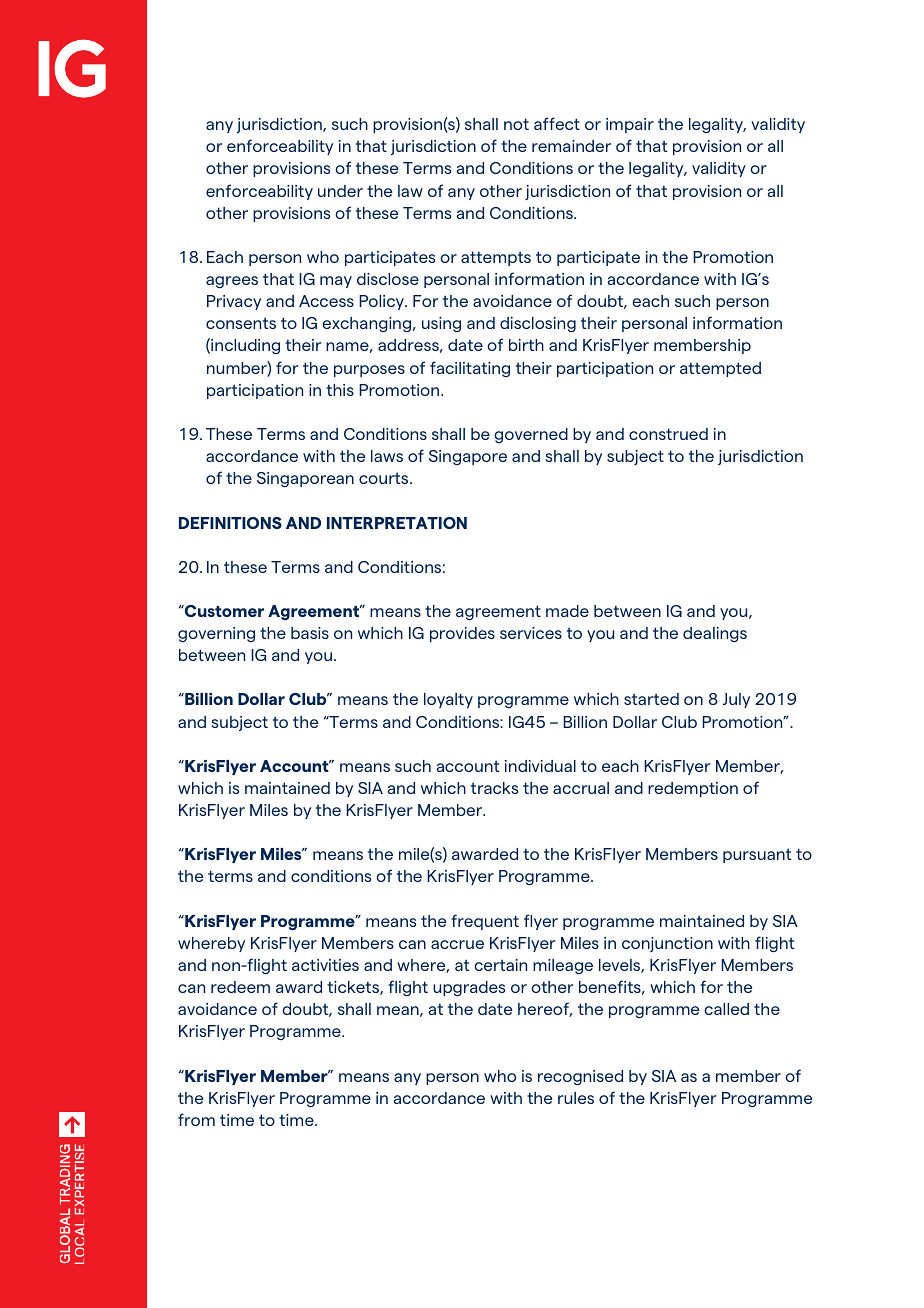  What do you see at coordinates (340, 191) in the page?
I see `under` at bounding box center [340, 191].
